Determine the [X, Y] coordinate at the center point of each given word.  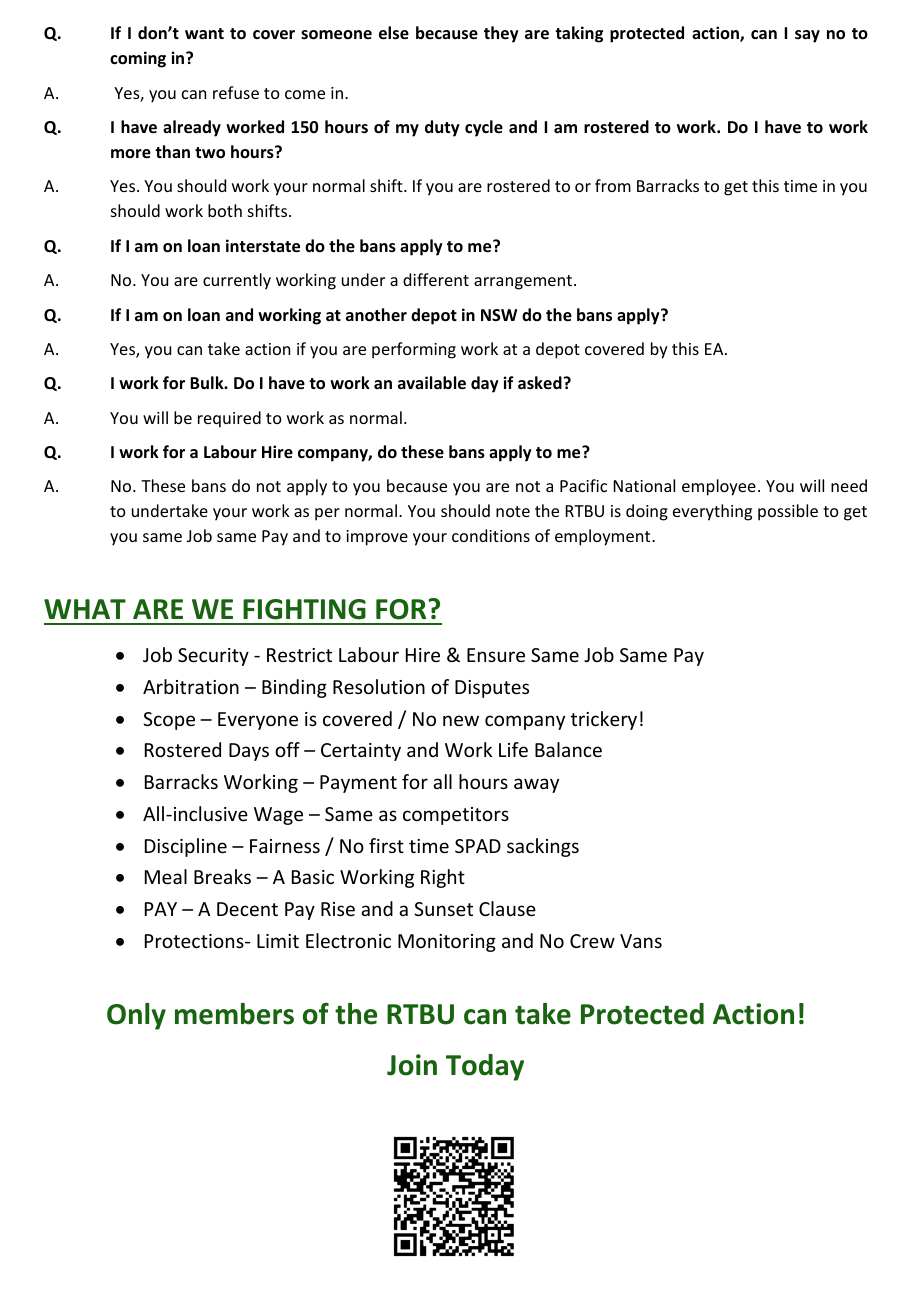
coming [138, 59]
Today [485, 1067]
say [807, 36]
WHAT [85, 609]
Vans [641, 941]
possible [788, 512]
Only [136, 1016]
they [501, 34]
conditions [491, 535]
